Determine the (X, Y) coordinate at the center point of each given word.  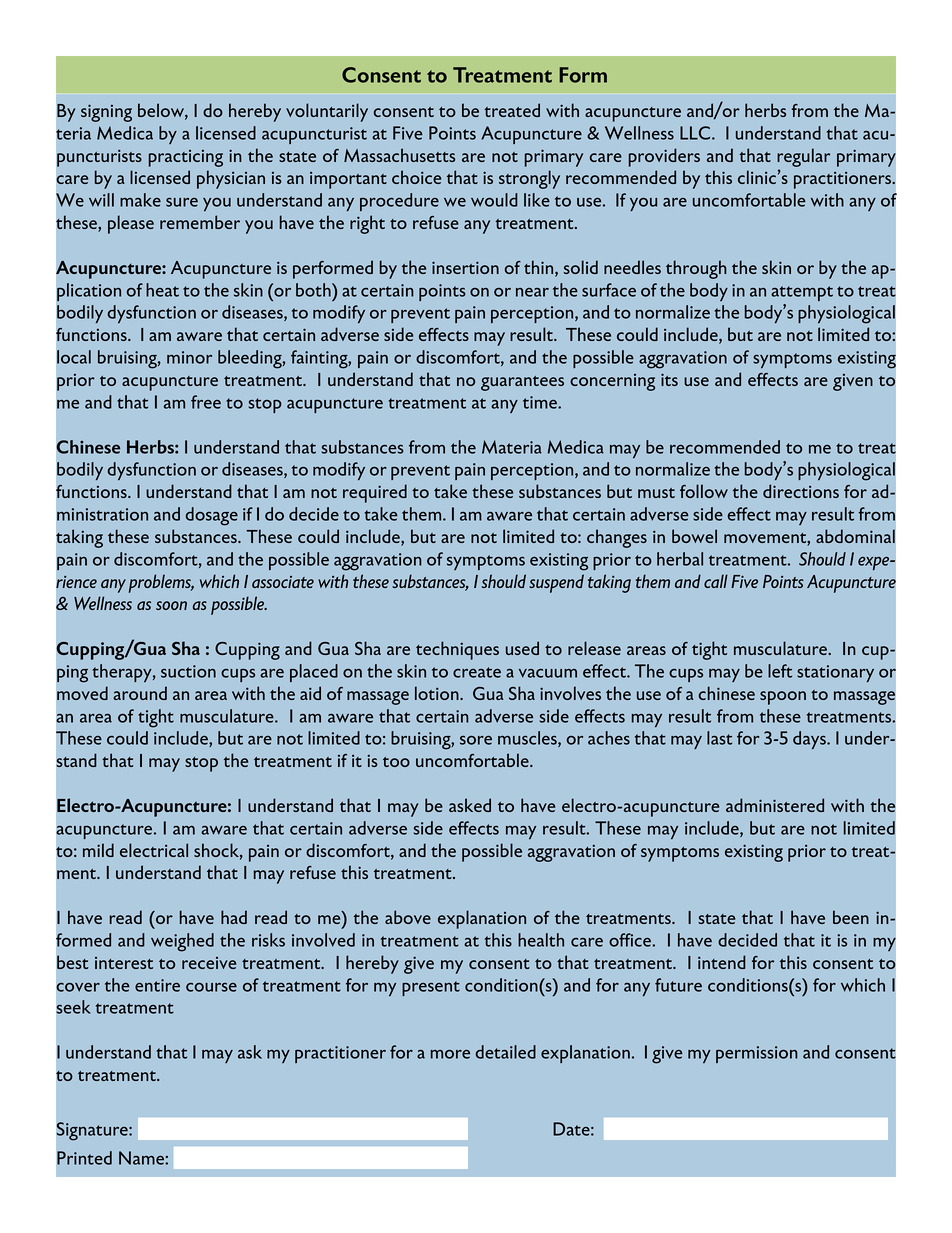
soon (171, 605)
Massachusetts (399, 155)
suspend (556, 583)
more (450, 1054)
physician (231, 179)
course (211, 987)
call (716, 581)
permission (757, 1054)
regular (803, 157)
